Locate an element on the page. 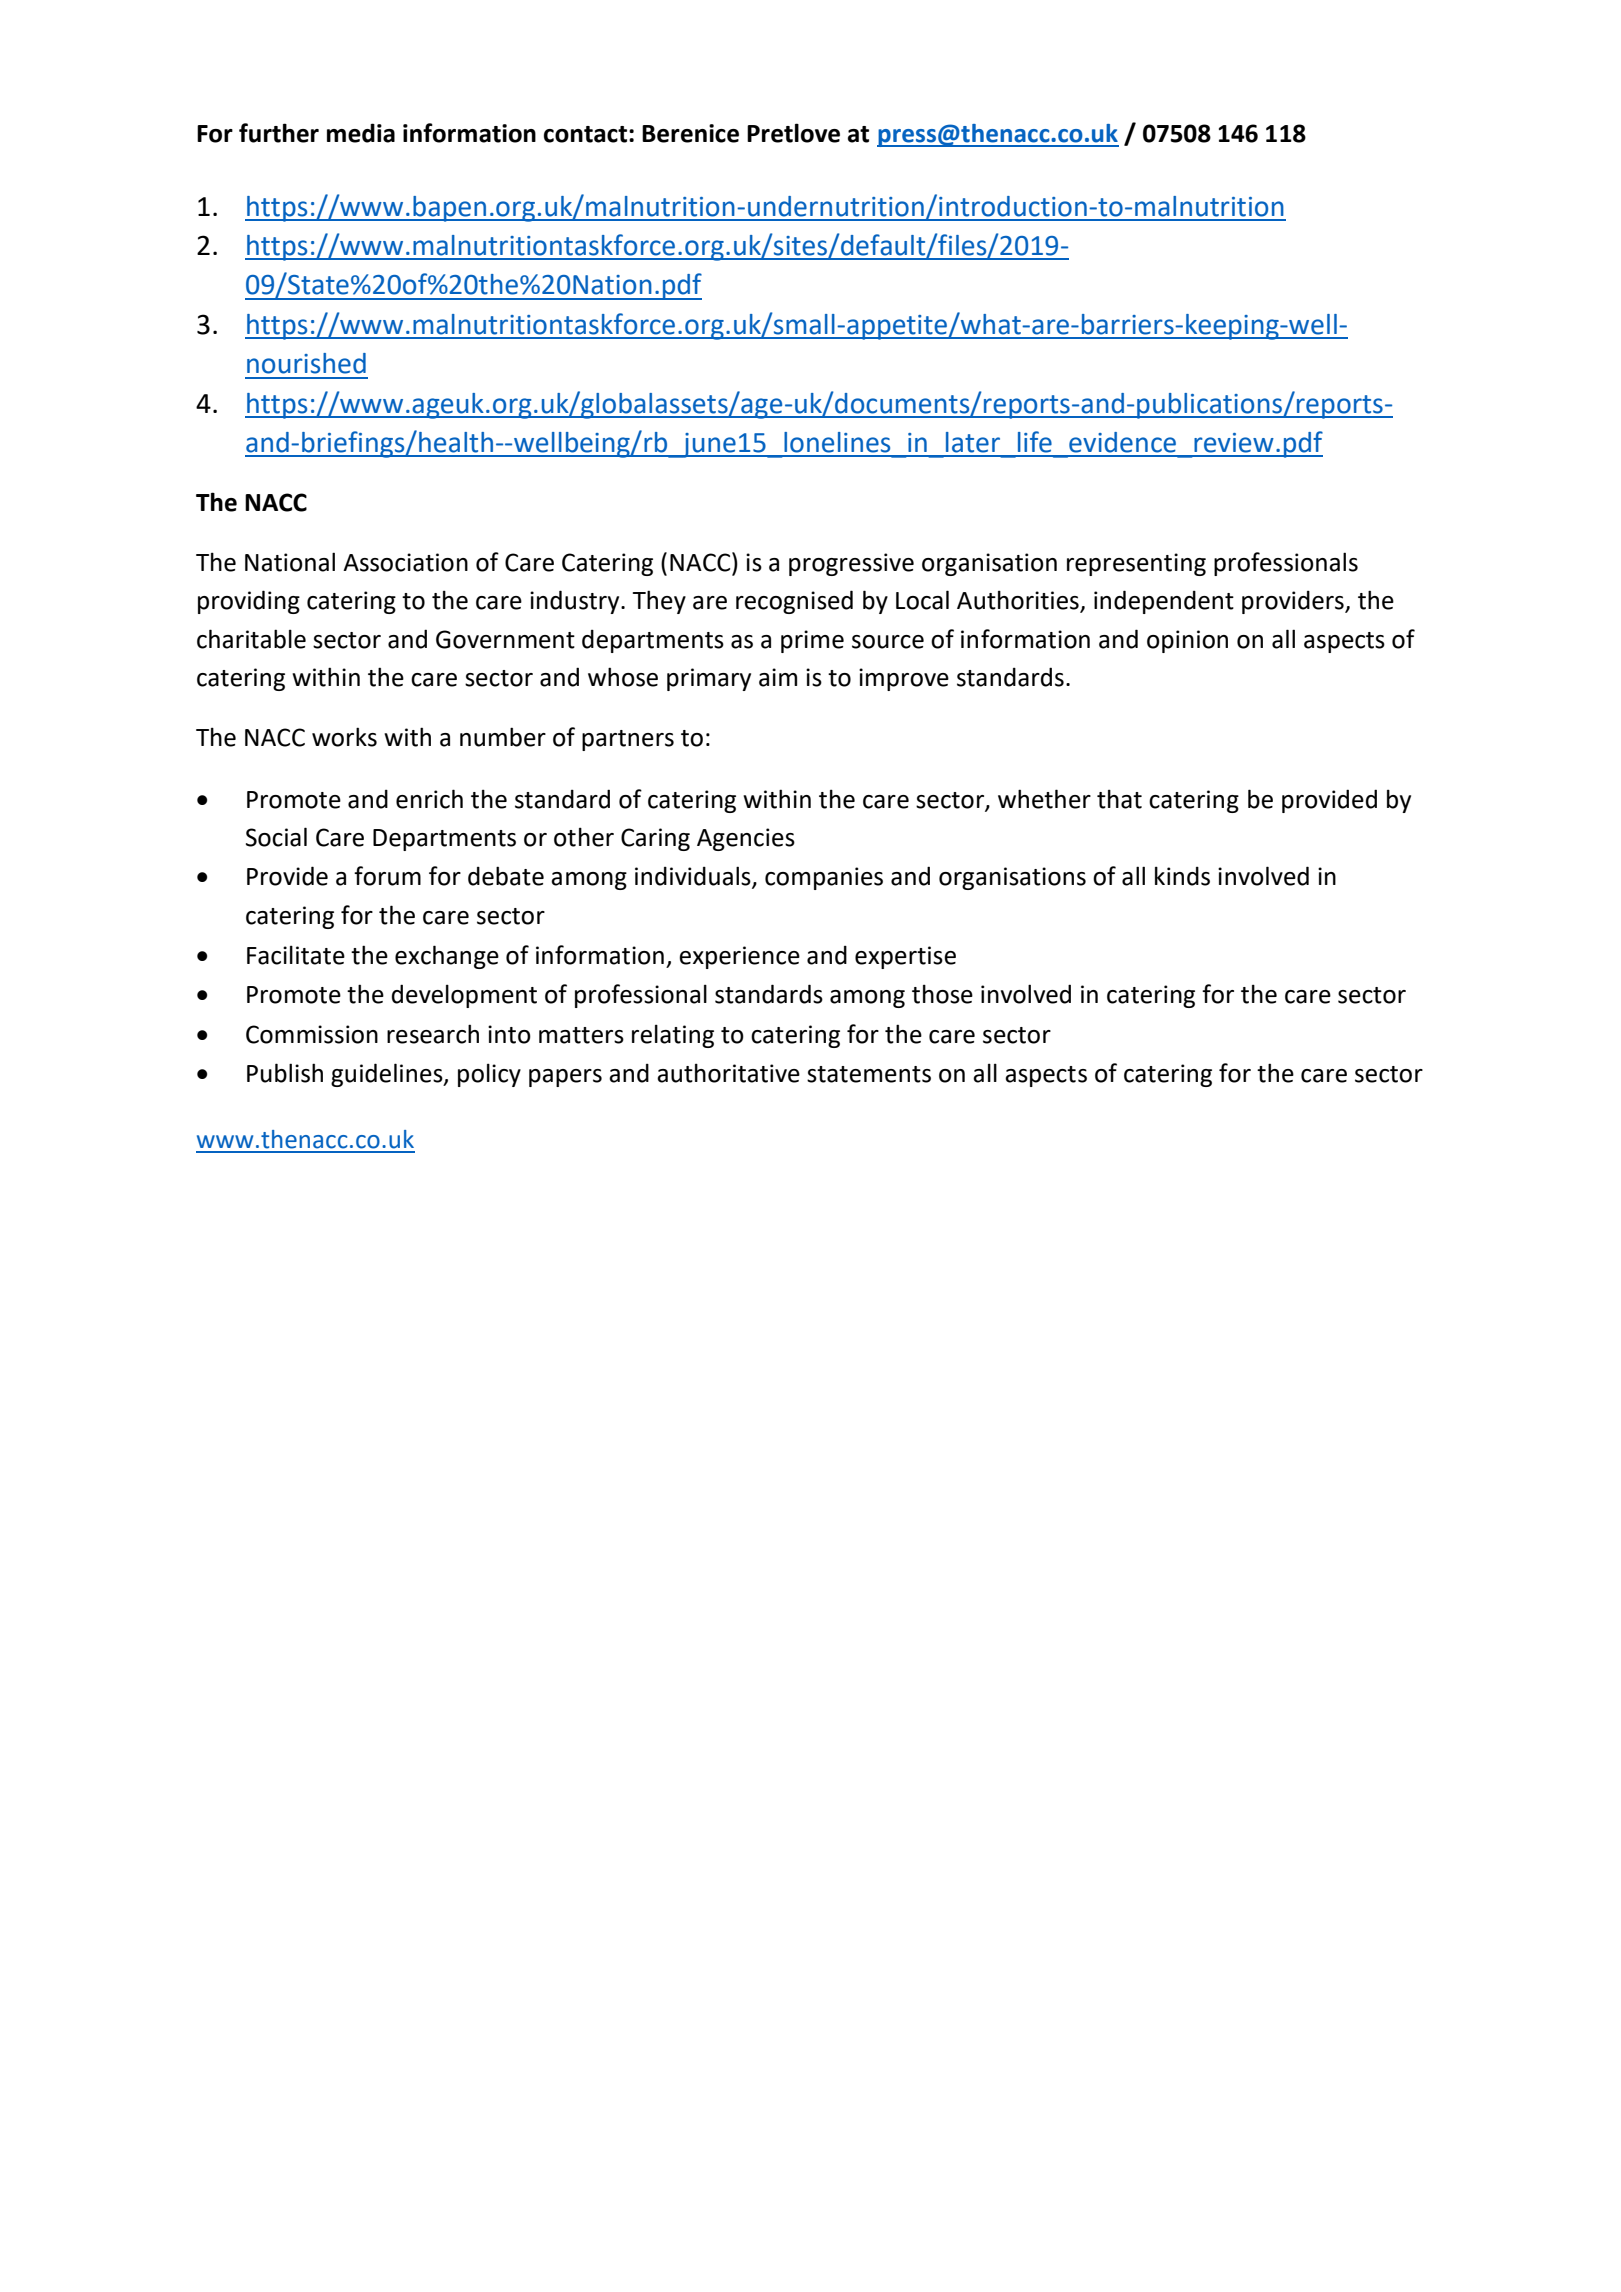 This image has width=1621, height=2292. further is located at coordinates (279, 133).
